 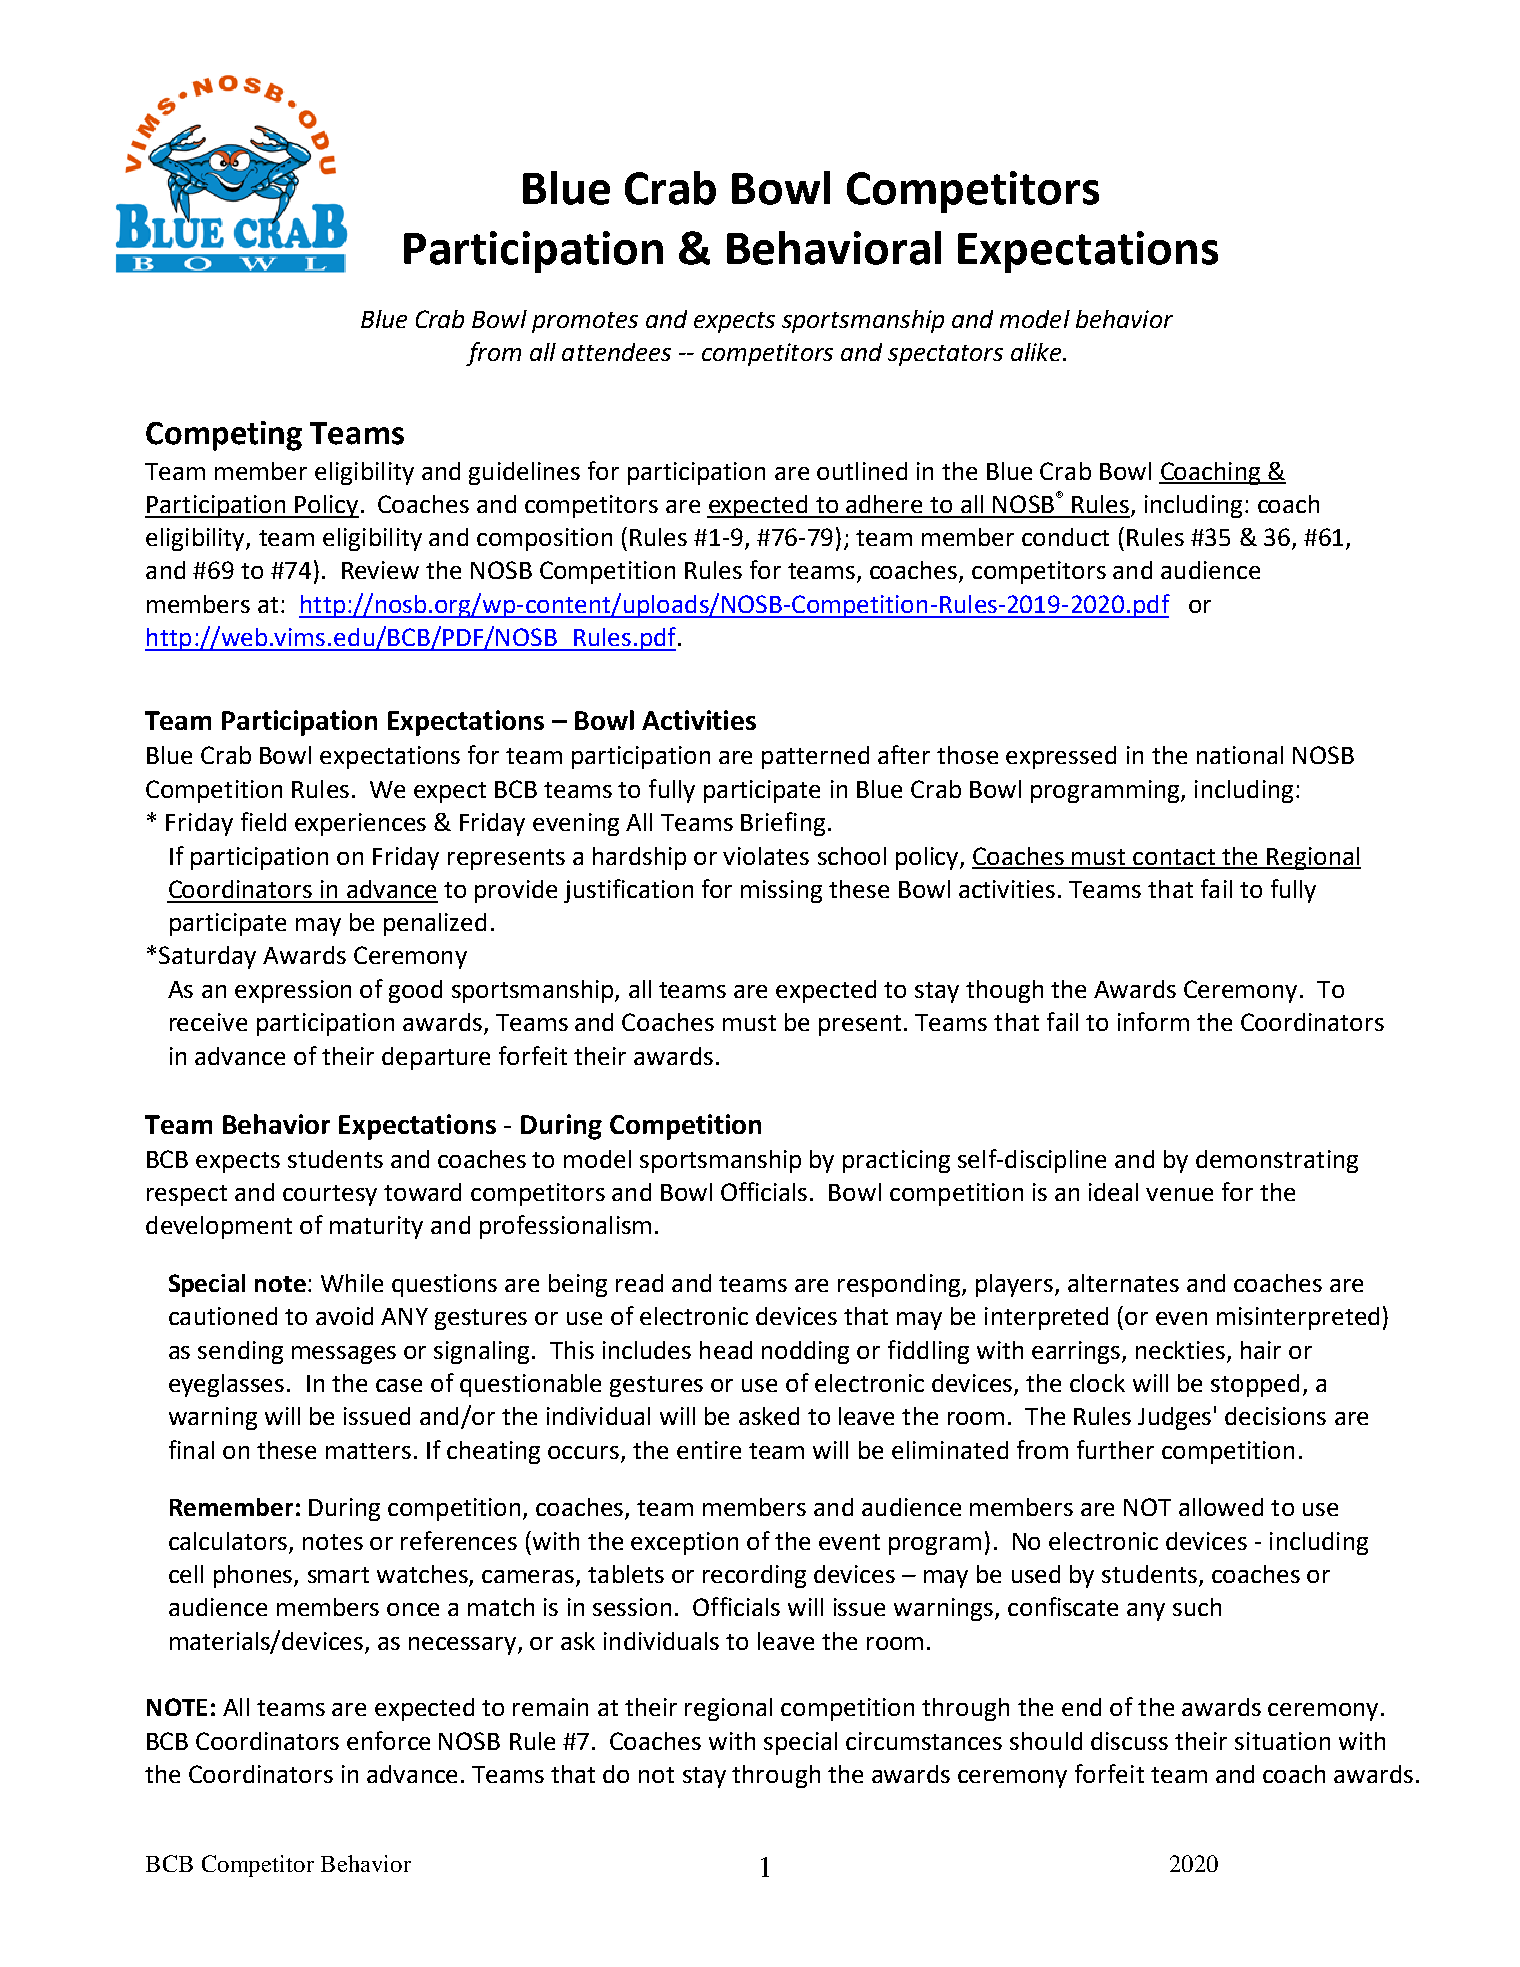 What do you see at coordinates (616, 352) in the screenshot?
I see `attendees` at bounding box center [616, 352].
